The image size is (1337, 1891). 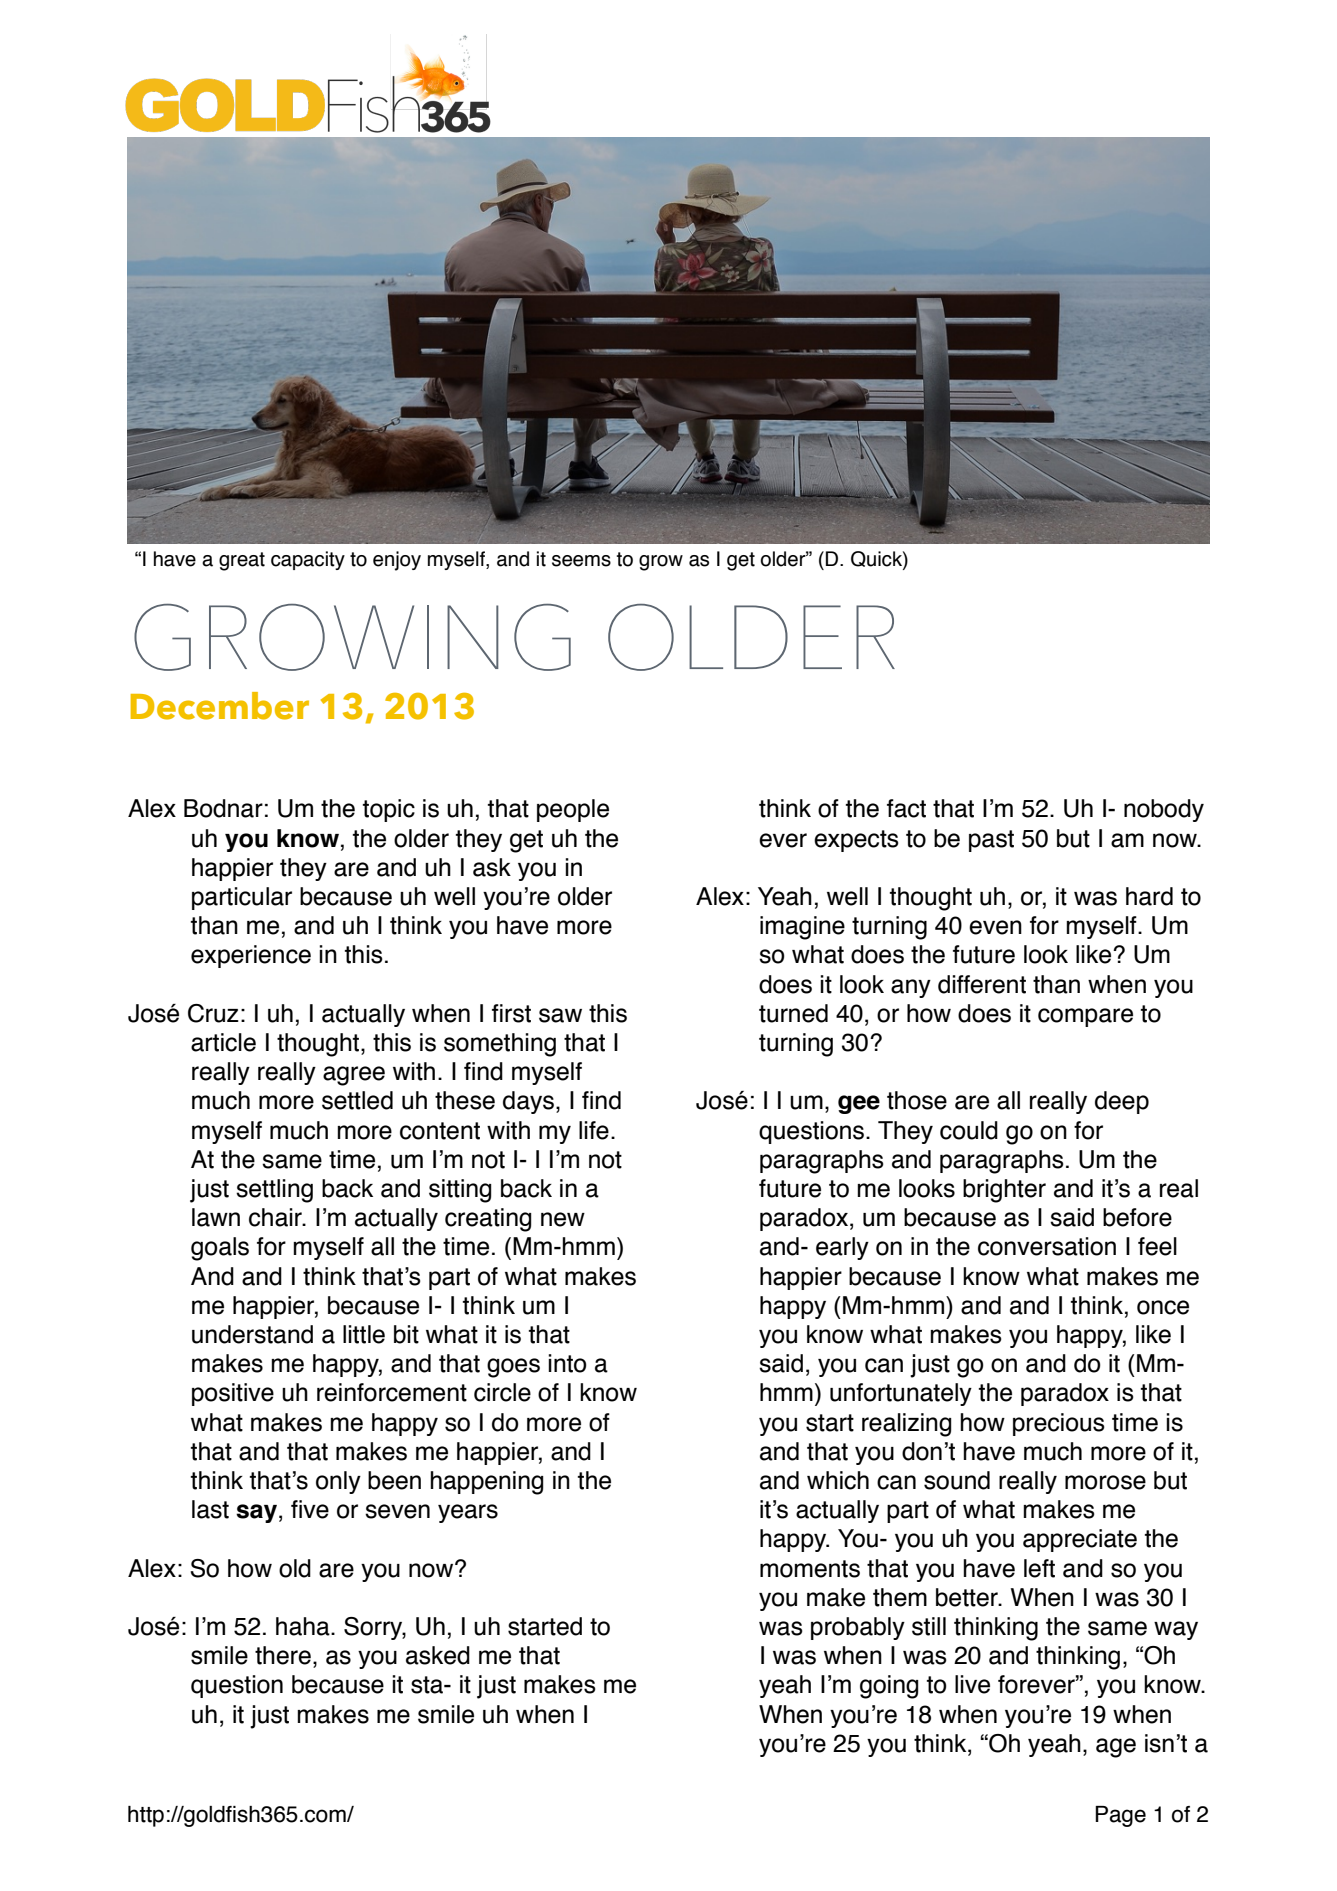 What do you see at coordinates (1059, 1424) in the screenshot?
I see `precious` at bounding box center [1059, 1424].
